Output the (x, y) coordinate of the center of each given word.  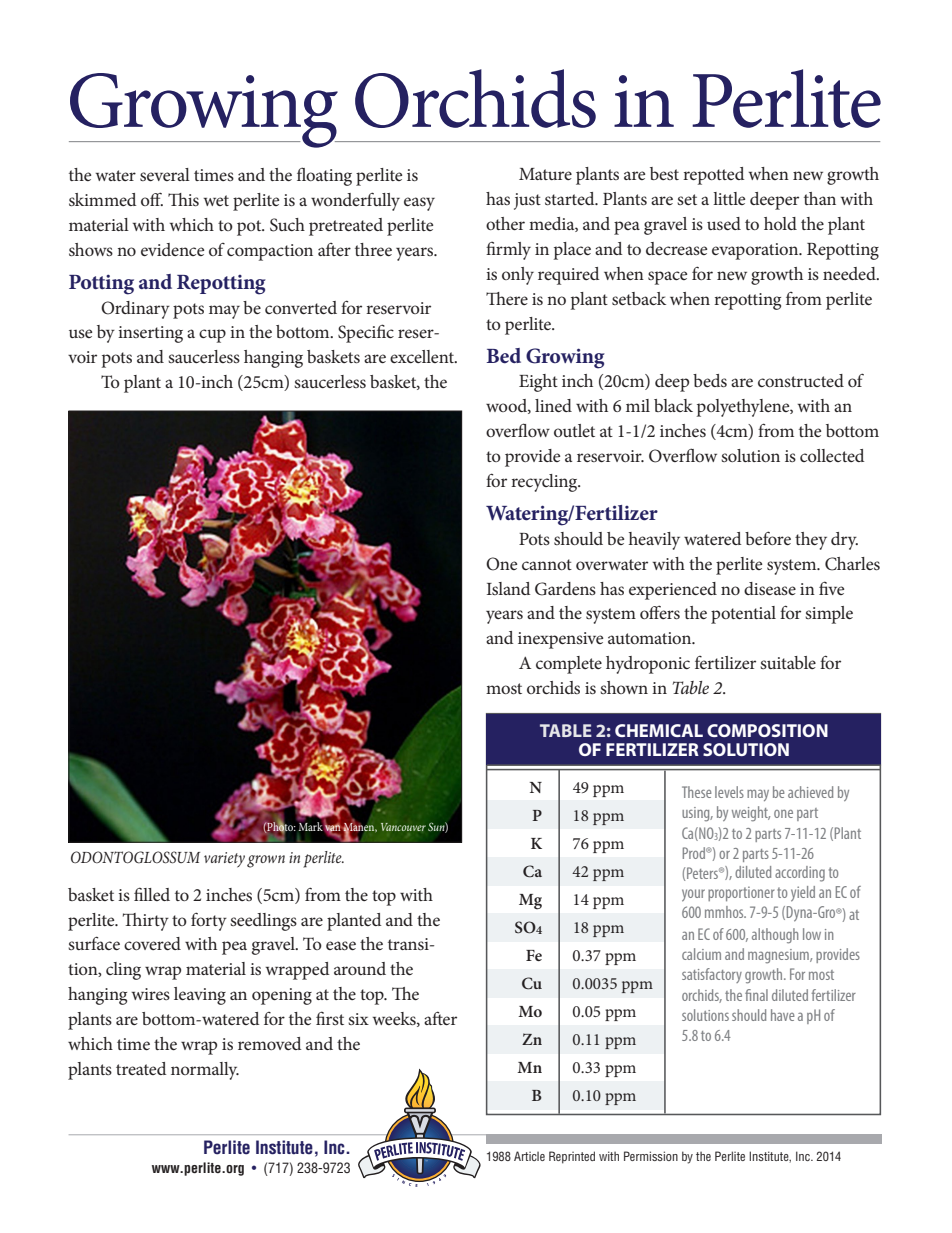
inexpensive (560, 640)
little (729, 198)
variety (224, 860)
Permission (651, 1156)
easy (419, 204)
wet (216, 200)
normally (205, 1071)
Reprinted (572, 1157)
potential (743, 615)
